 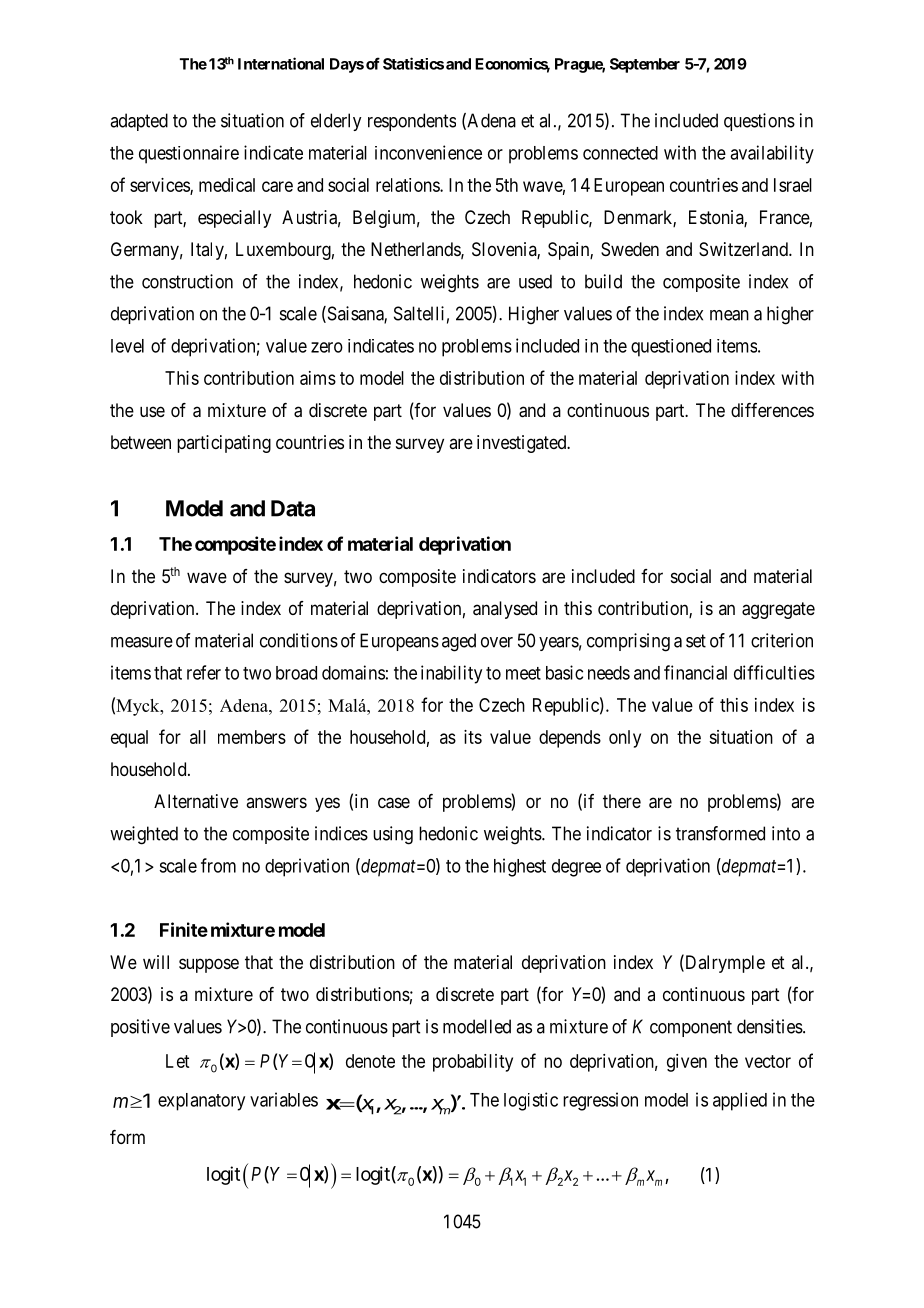 What do you see at coordinates (252, 737) in the screenshot?
I see `members` at bounding box center [252, 737].
